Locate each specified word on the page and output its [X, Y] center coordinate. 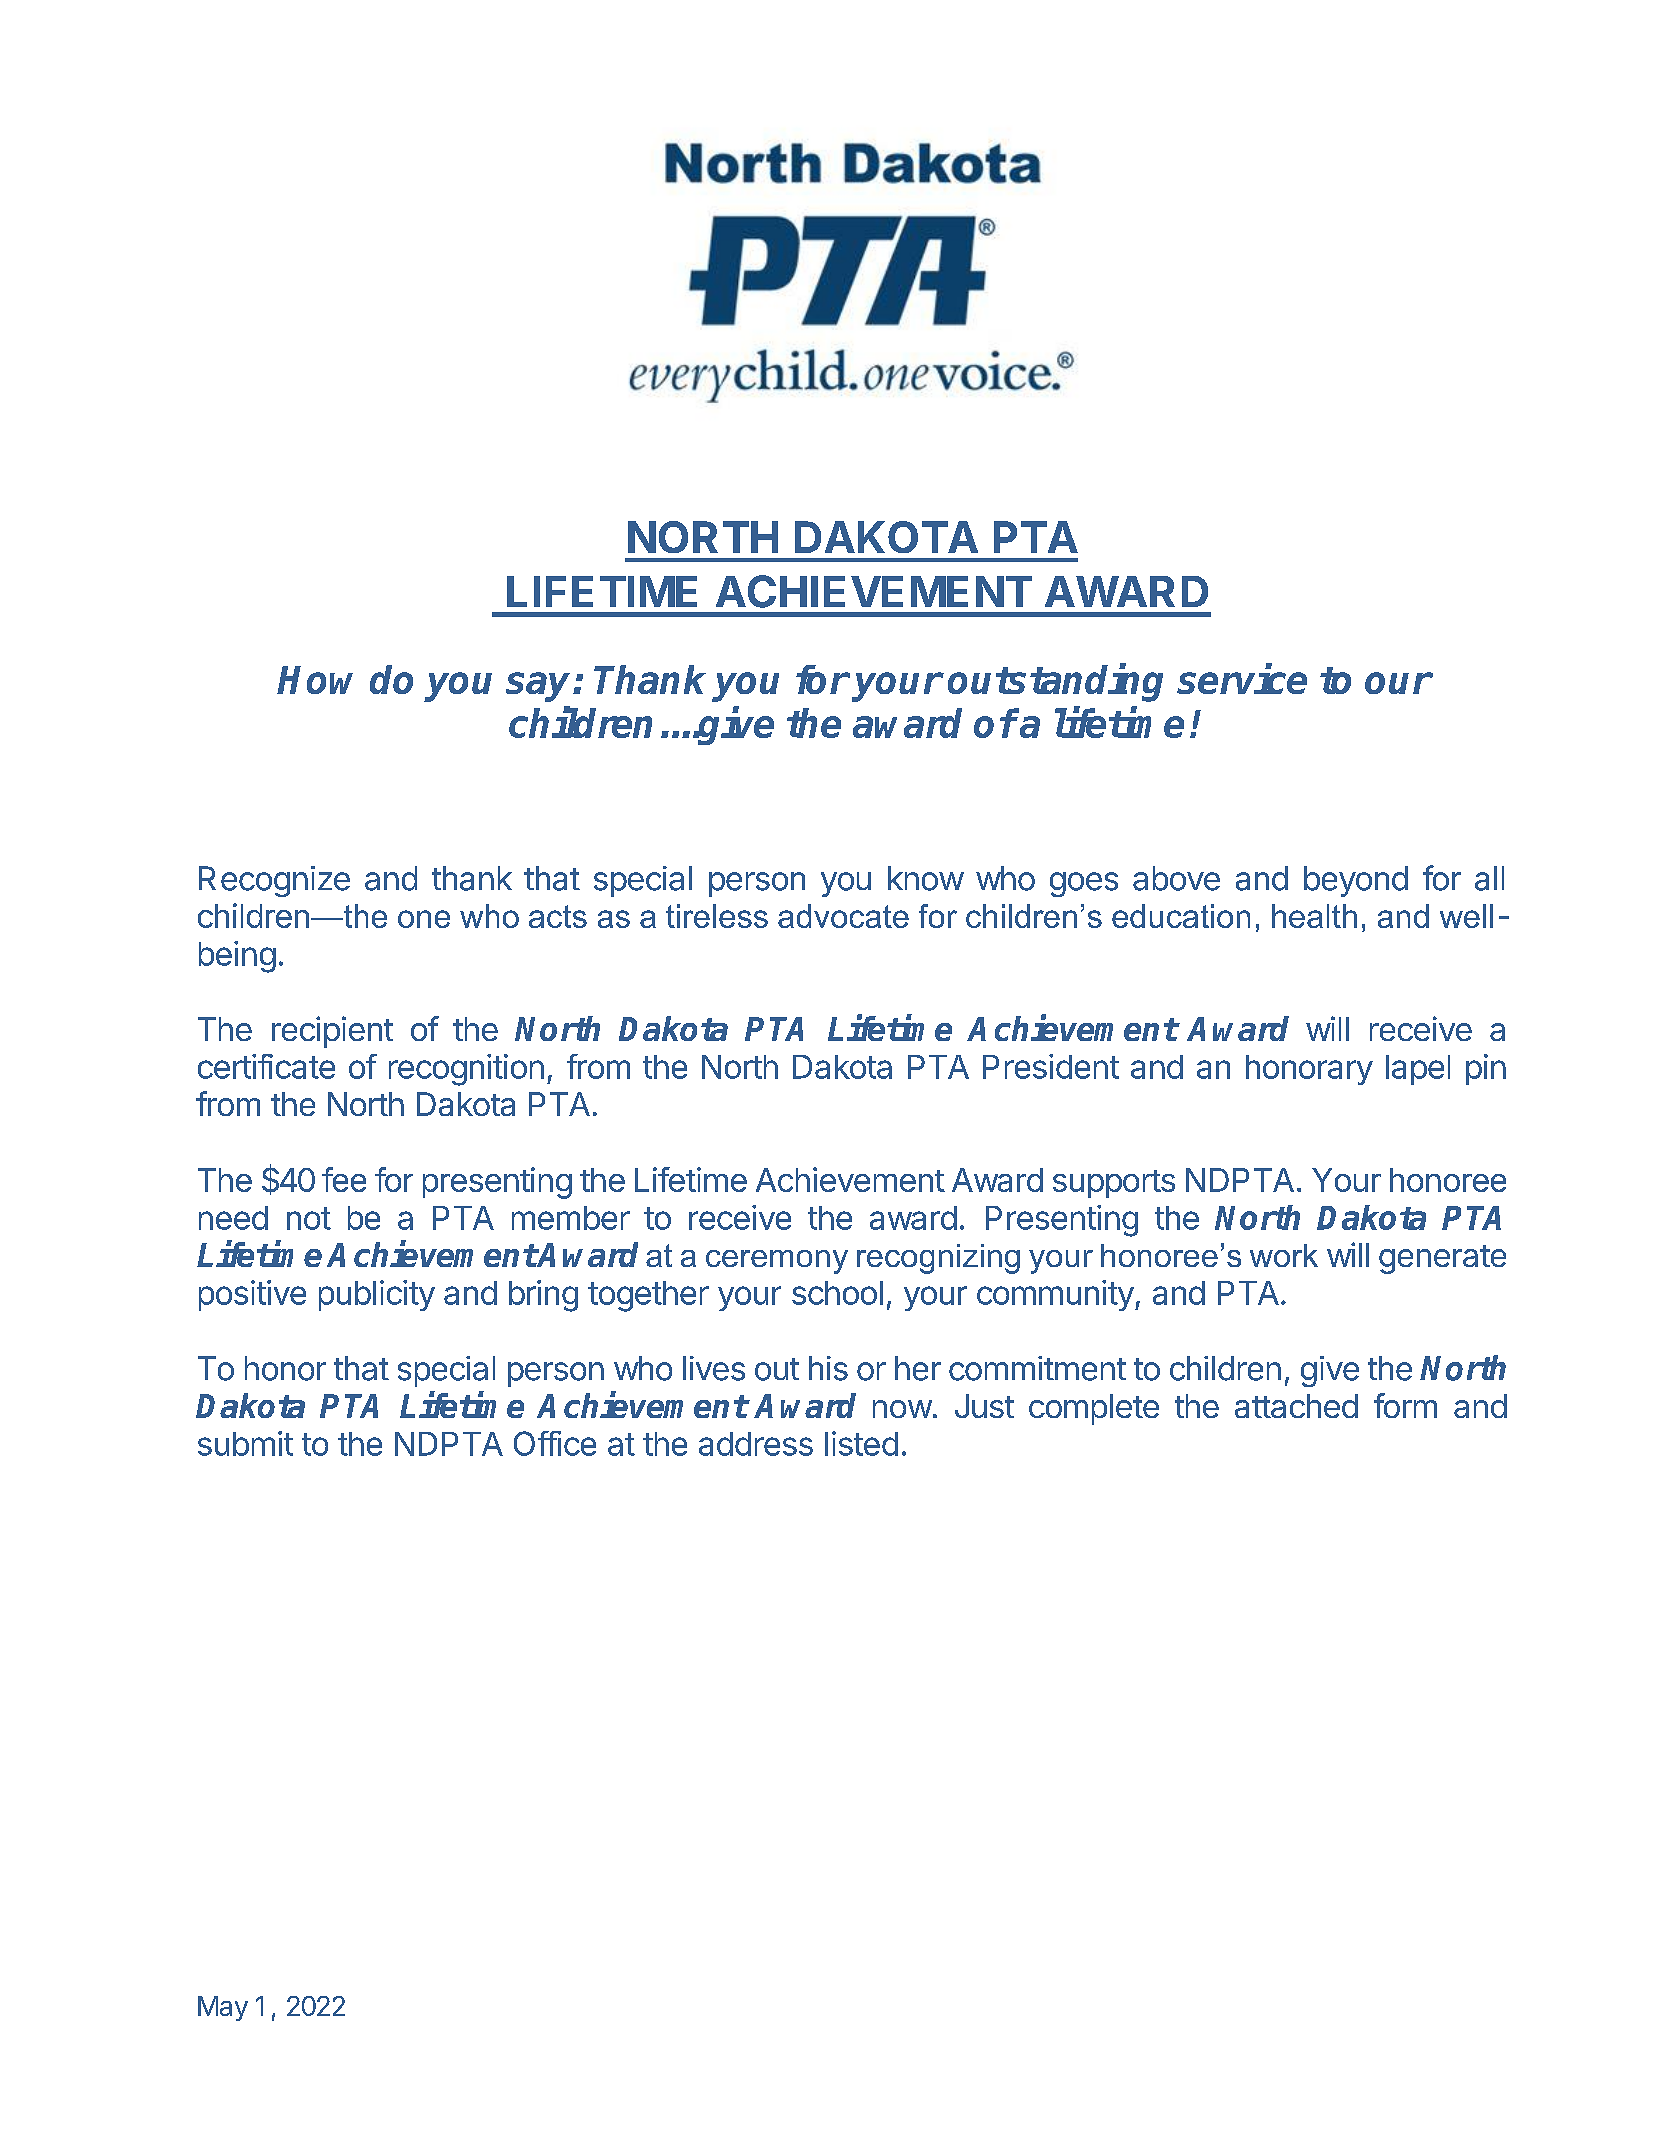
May [223, 2008]
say [540, 687]
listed [861, 1443]
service [1242, 678]
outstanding [1055, 682]
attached [1296, 1406]
